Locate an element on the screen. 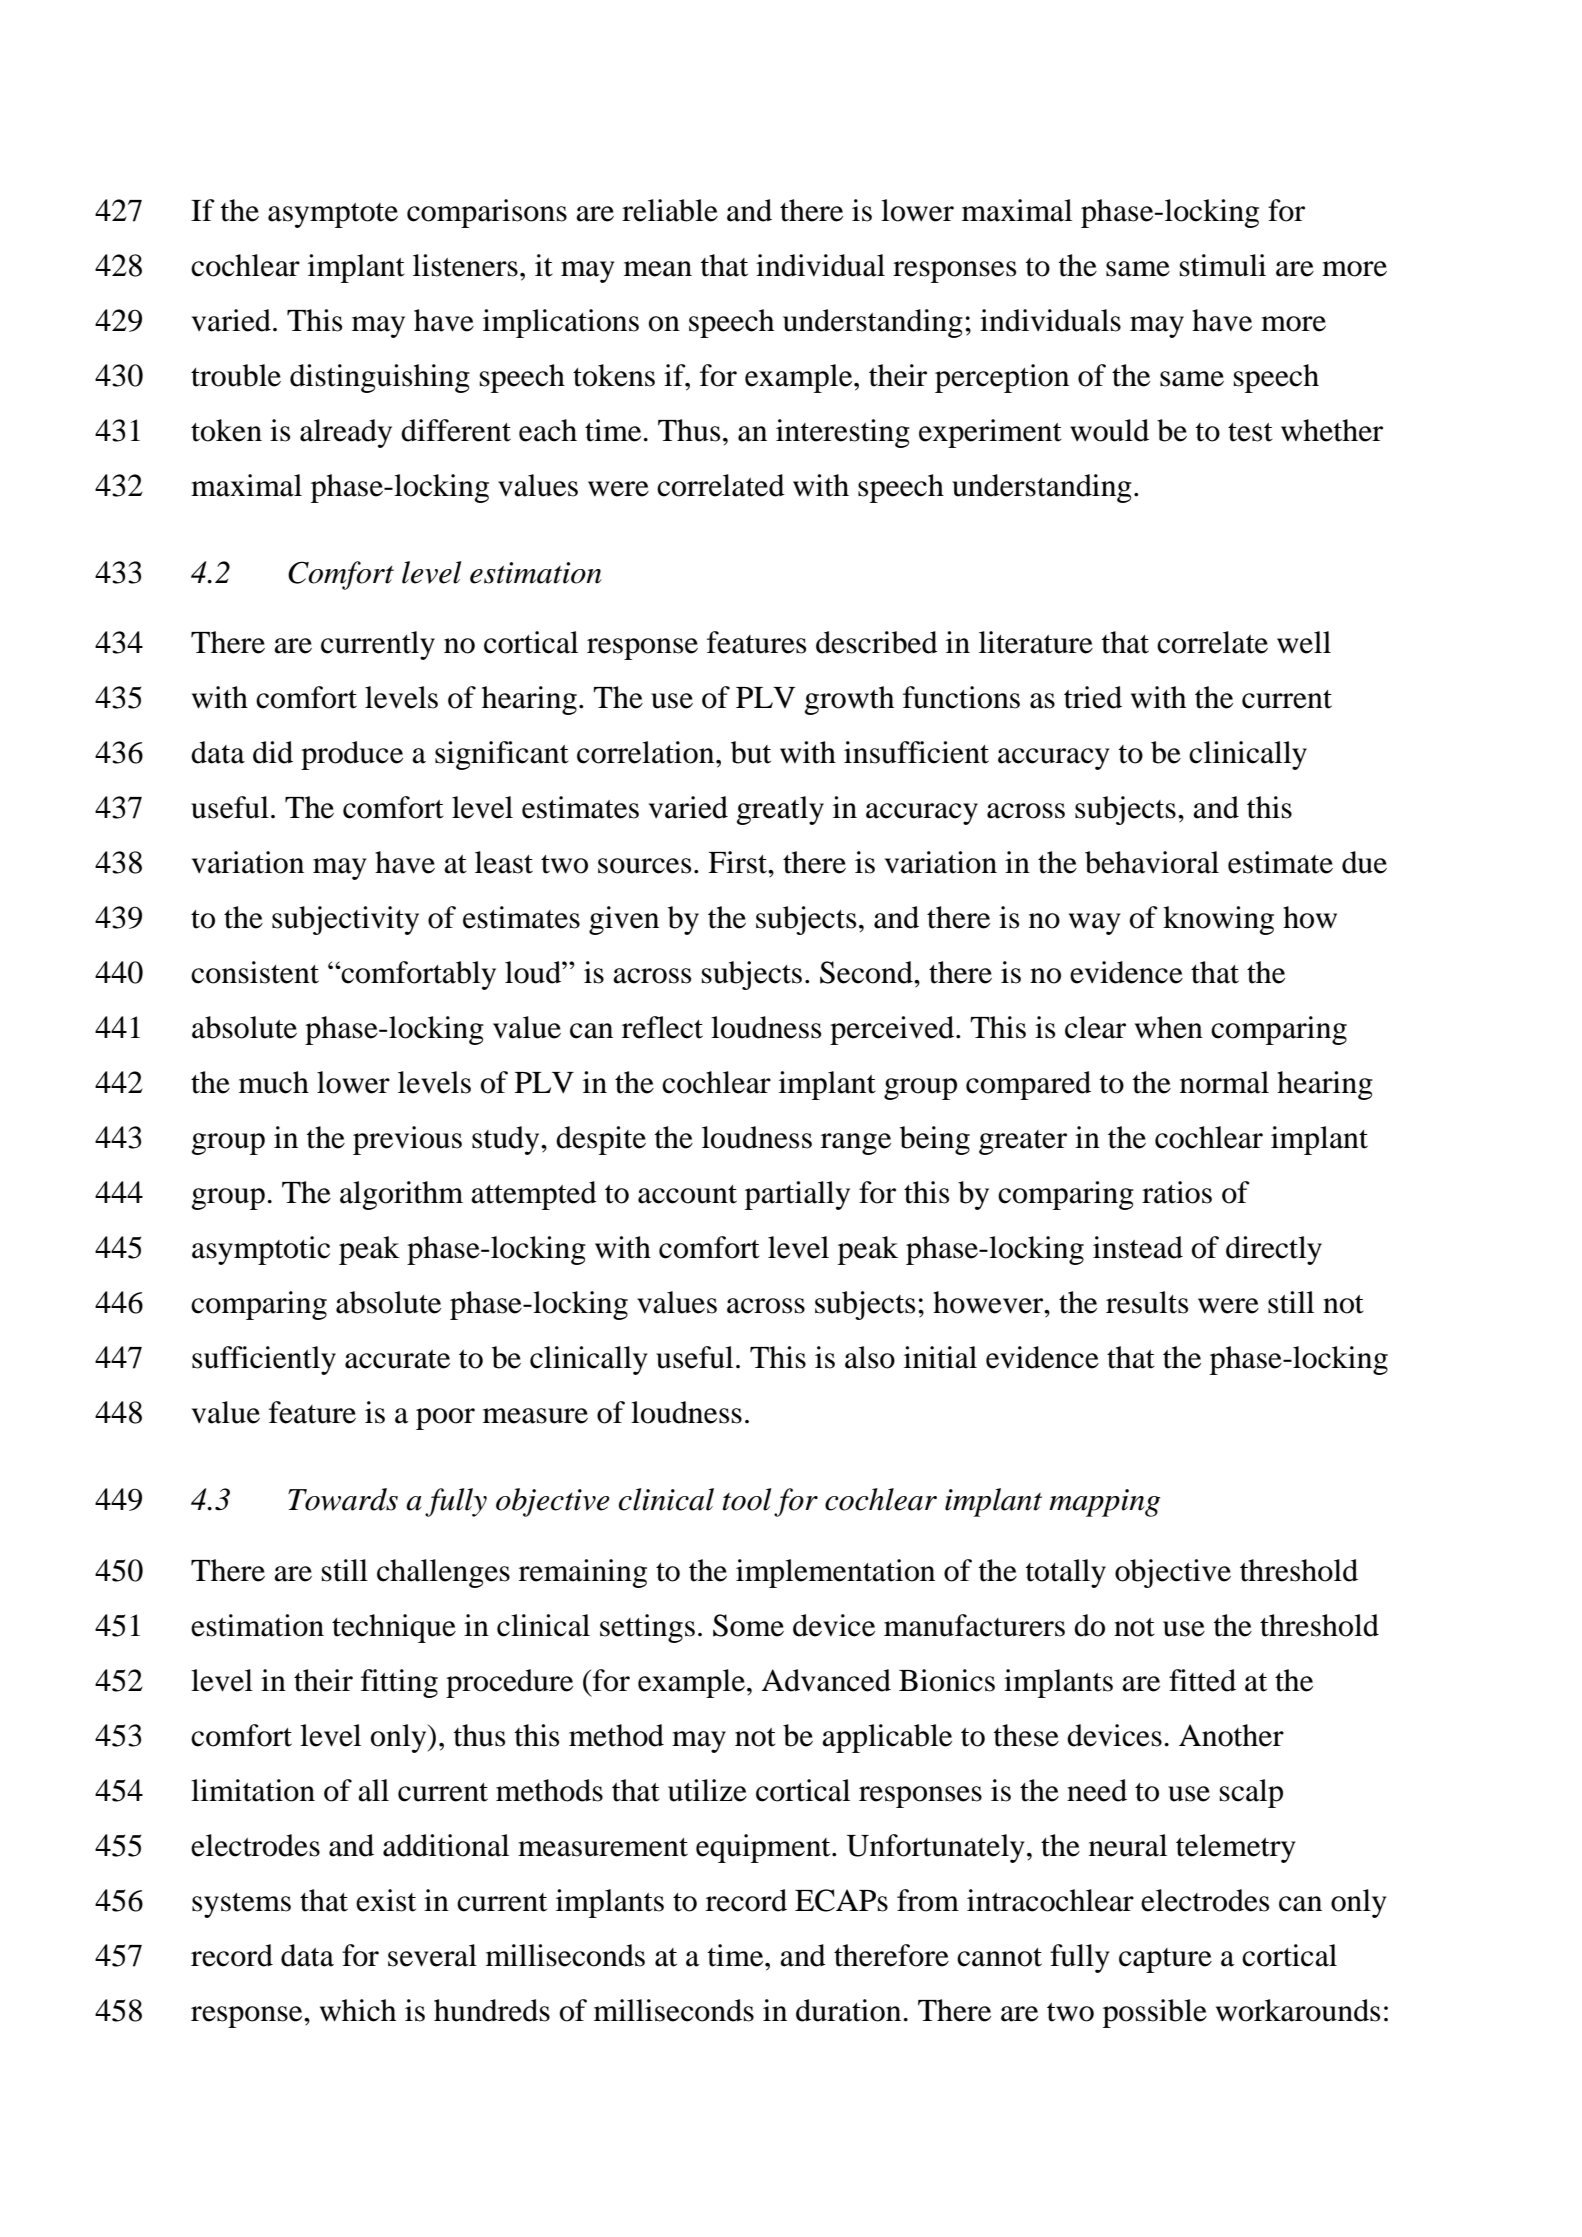 The height and width of the screenshot is (2237, 1582). normal is located at coordinates (1224, 1082).
